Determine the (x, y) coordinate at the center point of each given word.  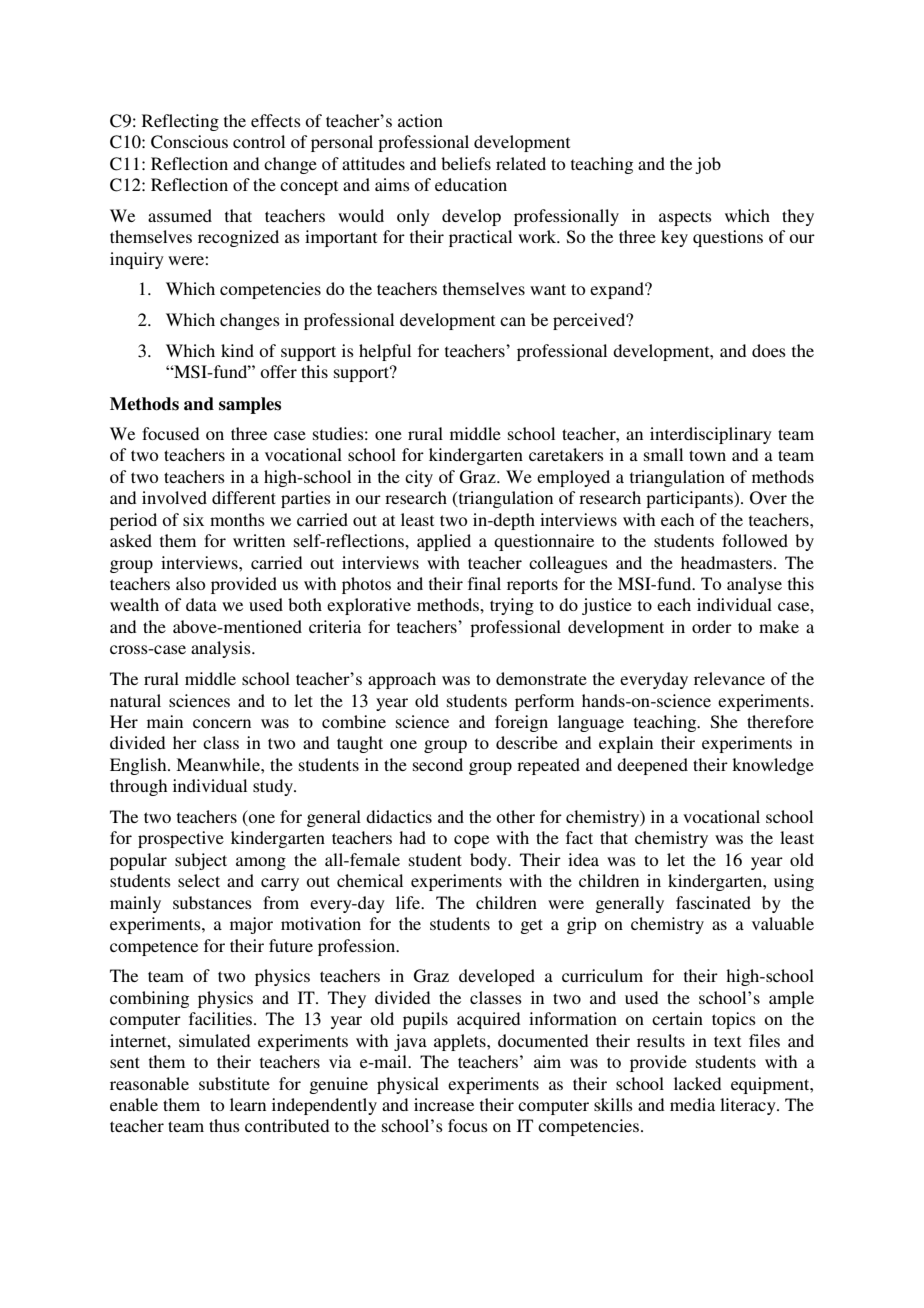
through (138, 787)
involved (174, 497)
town (707, 455)
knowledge (773, 766)
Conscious (189, 142)
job (708, 165)
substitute (234, 1083)
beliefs (466, 163)
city (419, 478)
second (438, 764)
